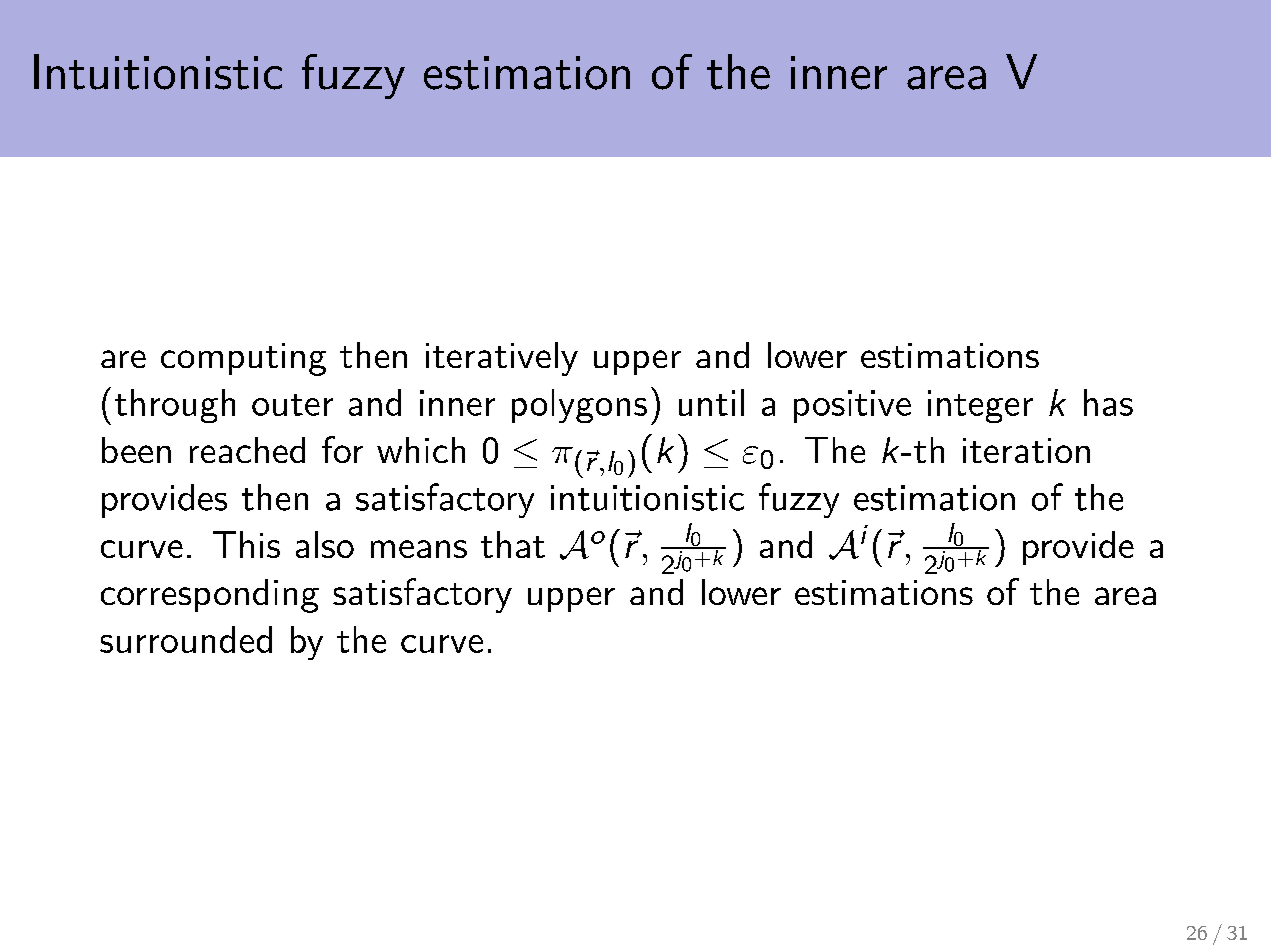 The image size is (1271, 952). Describe the element at coordinates (1108, 402) in the screenshot. I see `has` at that location.
